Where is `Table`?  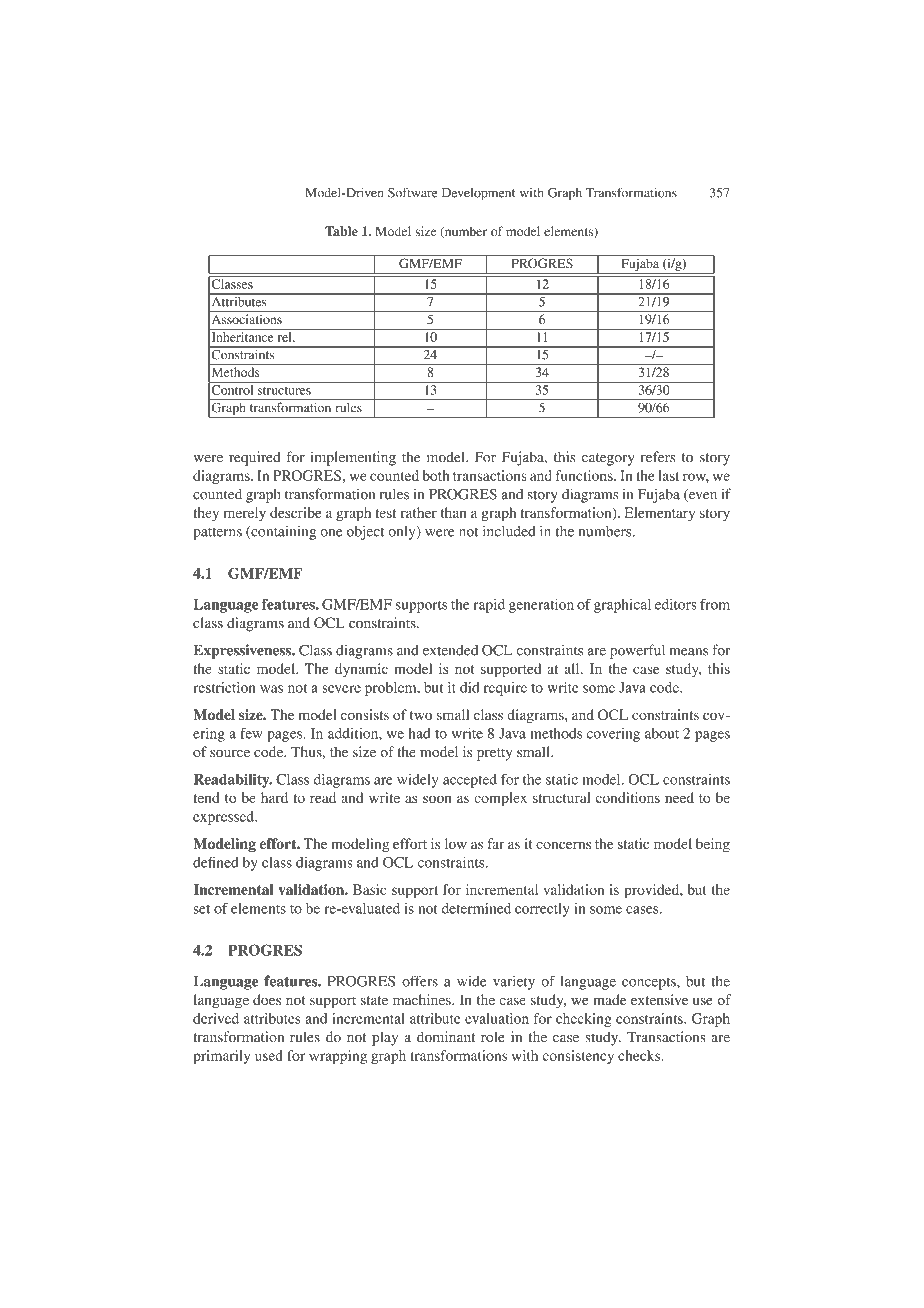
Table is located at coordinates (341, 231).
